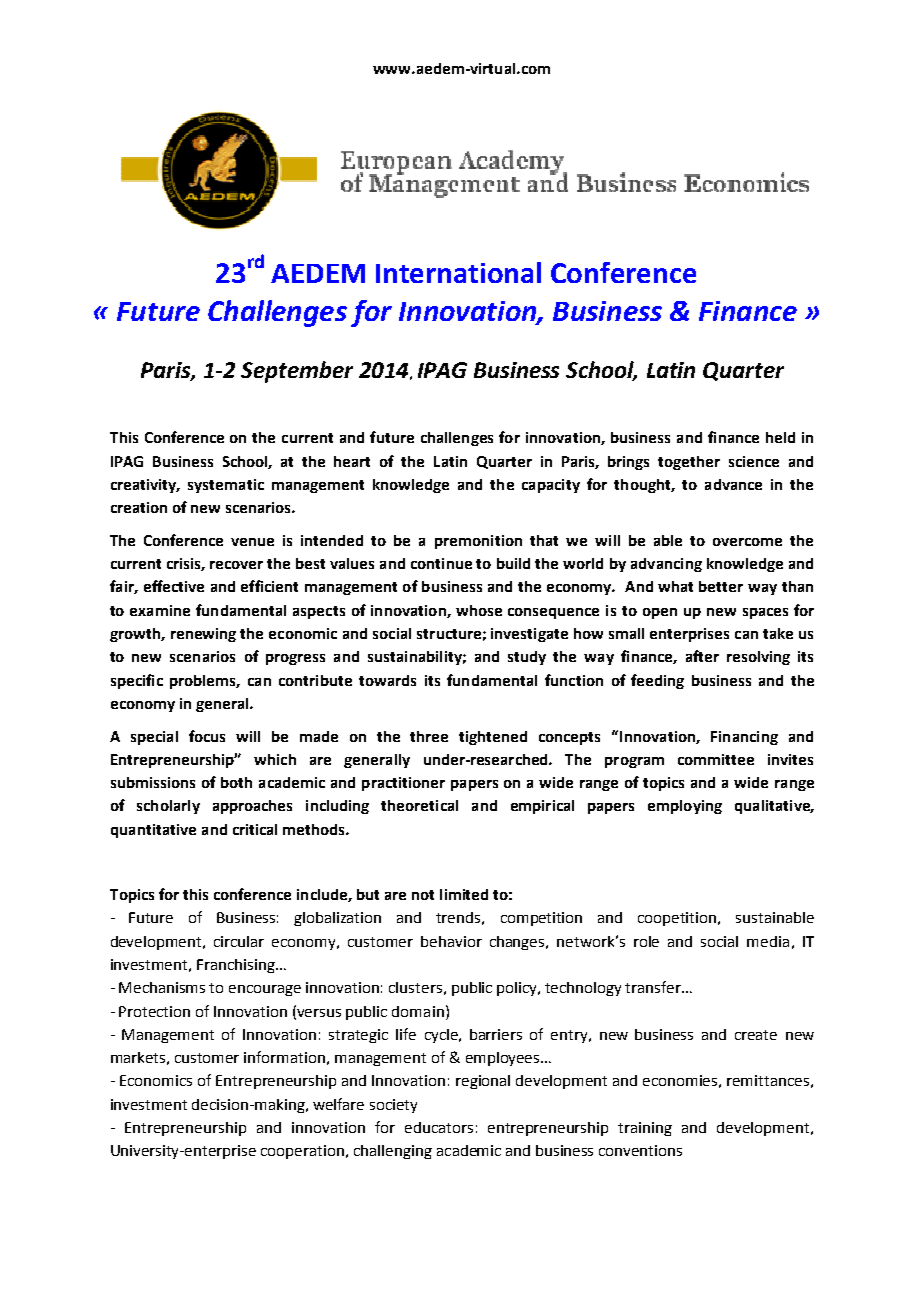 Image resolution: width=924 pixels, height=1308 pixels. I want to click on welfare, so click(338, 1104).
